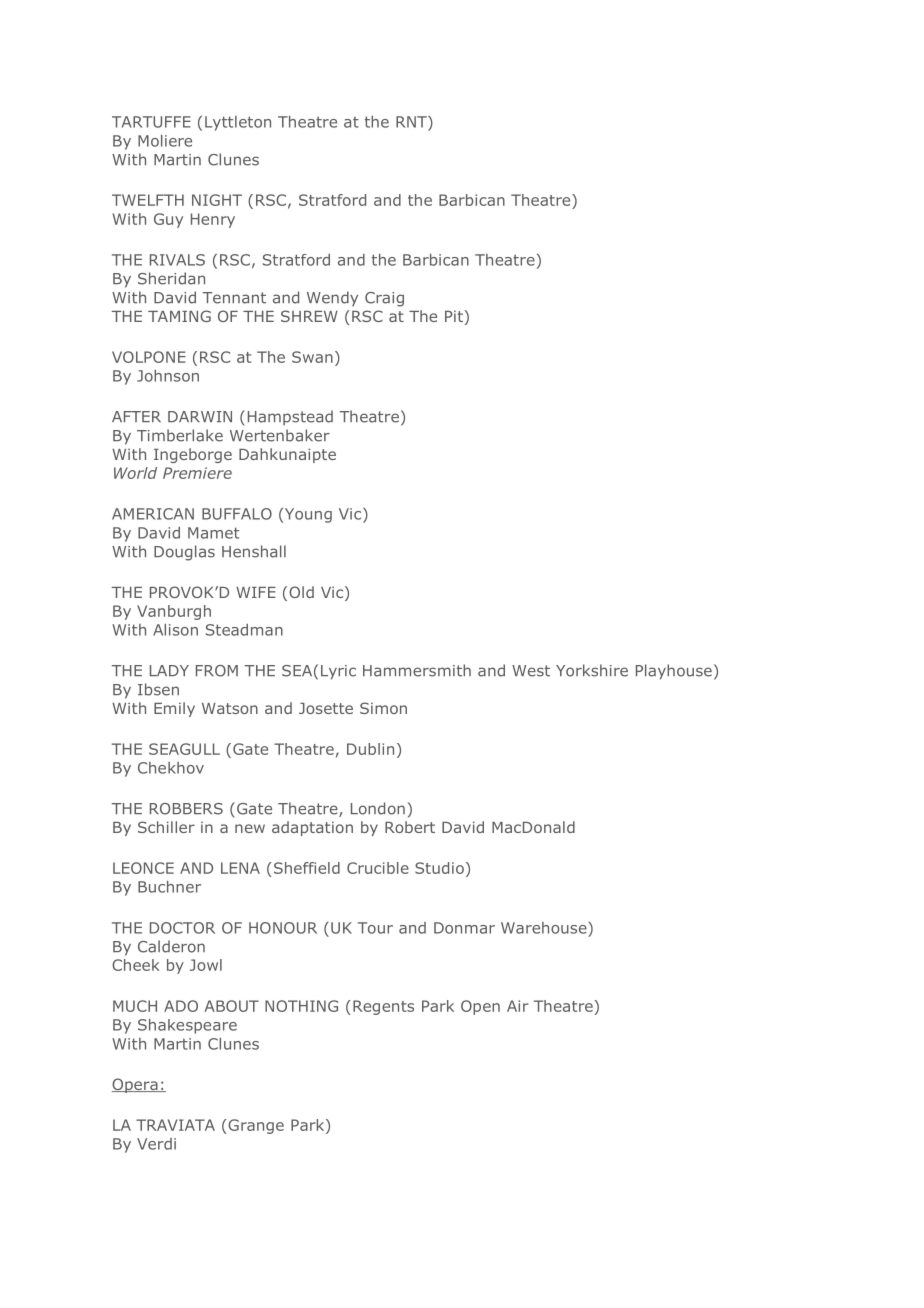 The height and width of the screenshot is (1308, 924). I want to click on Regents, so click(383, 1007).
